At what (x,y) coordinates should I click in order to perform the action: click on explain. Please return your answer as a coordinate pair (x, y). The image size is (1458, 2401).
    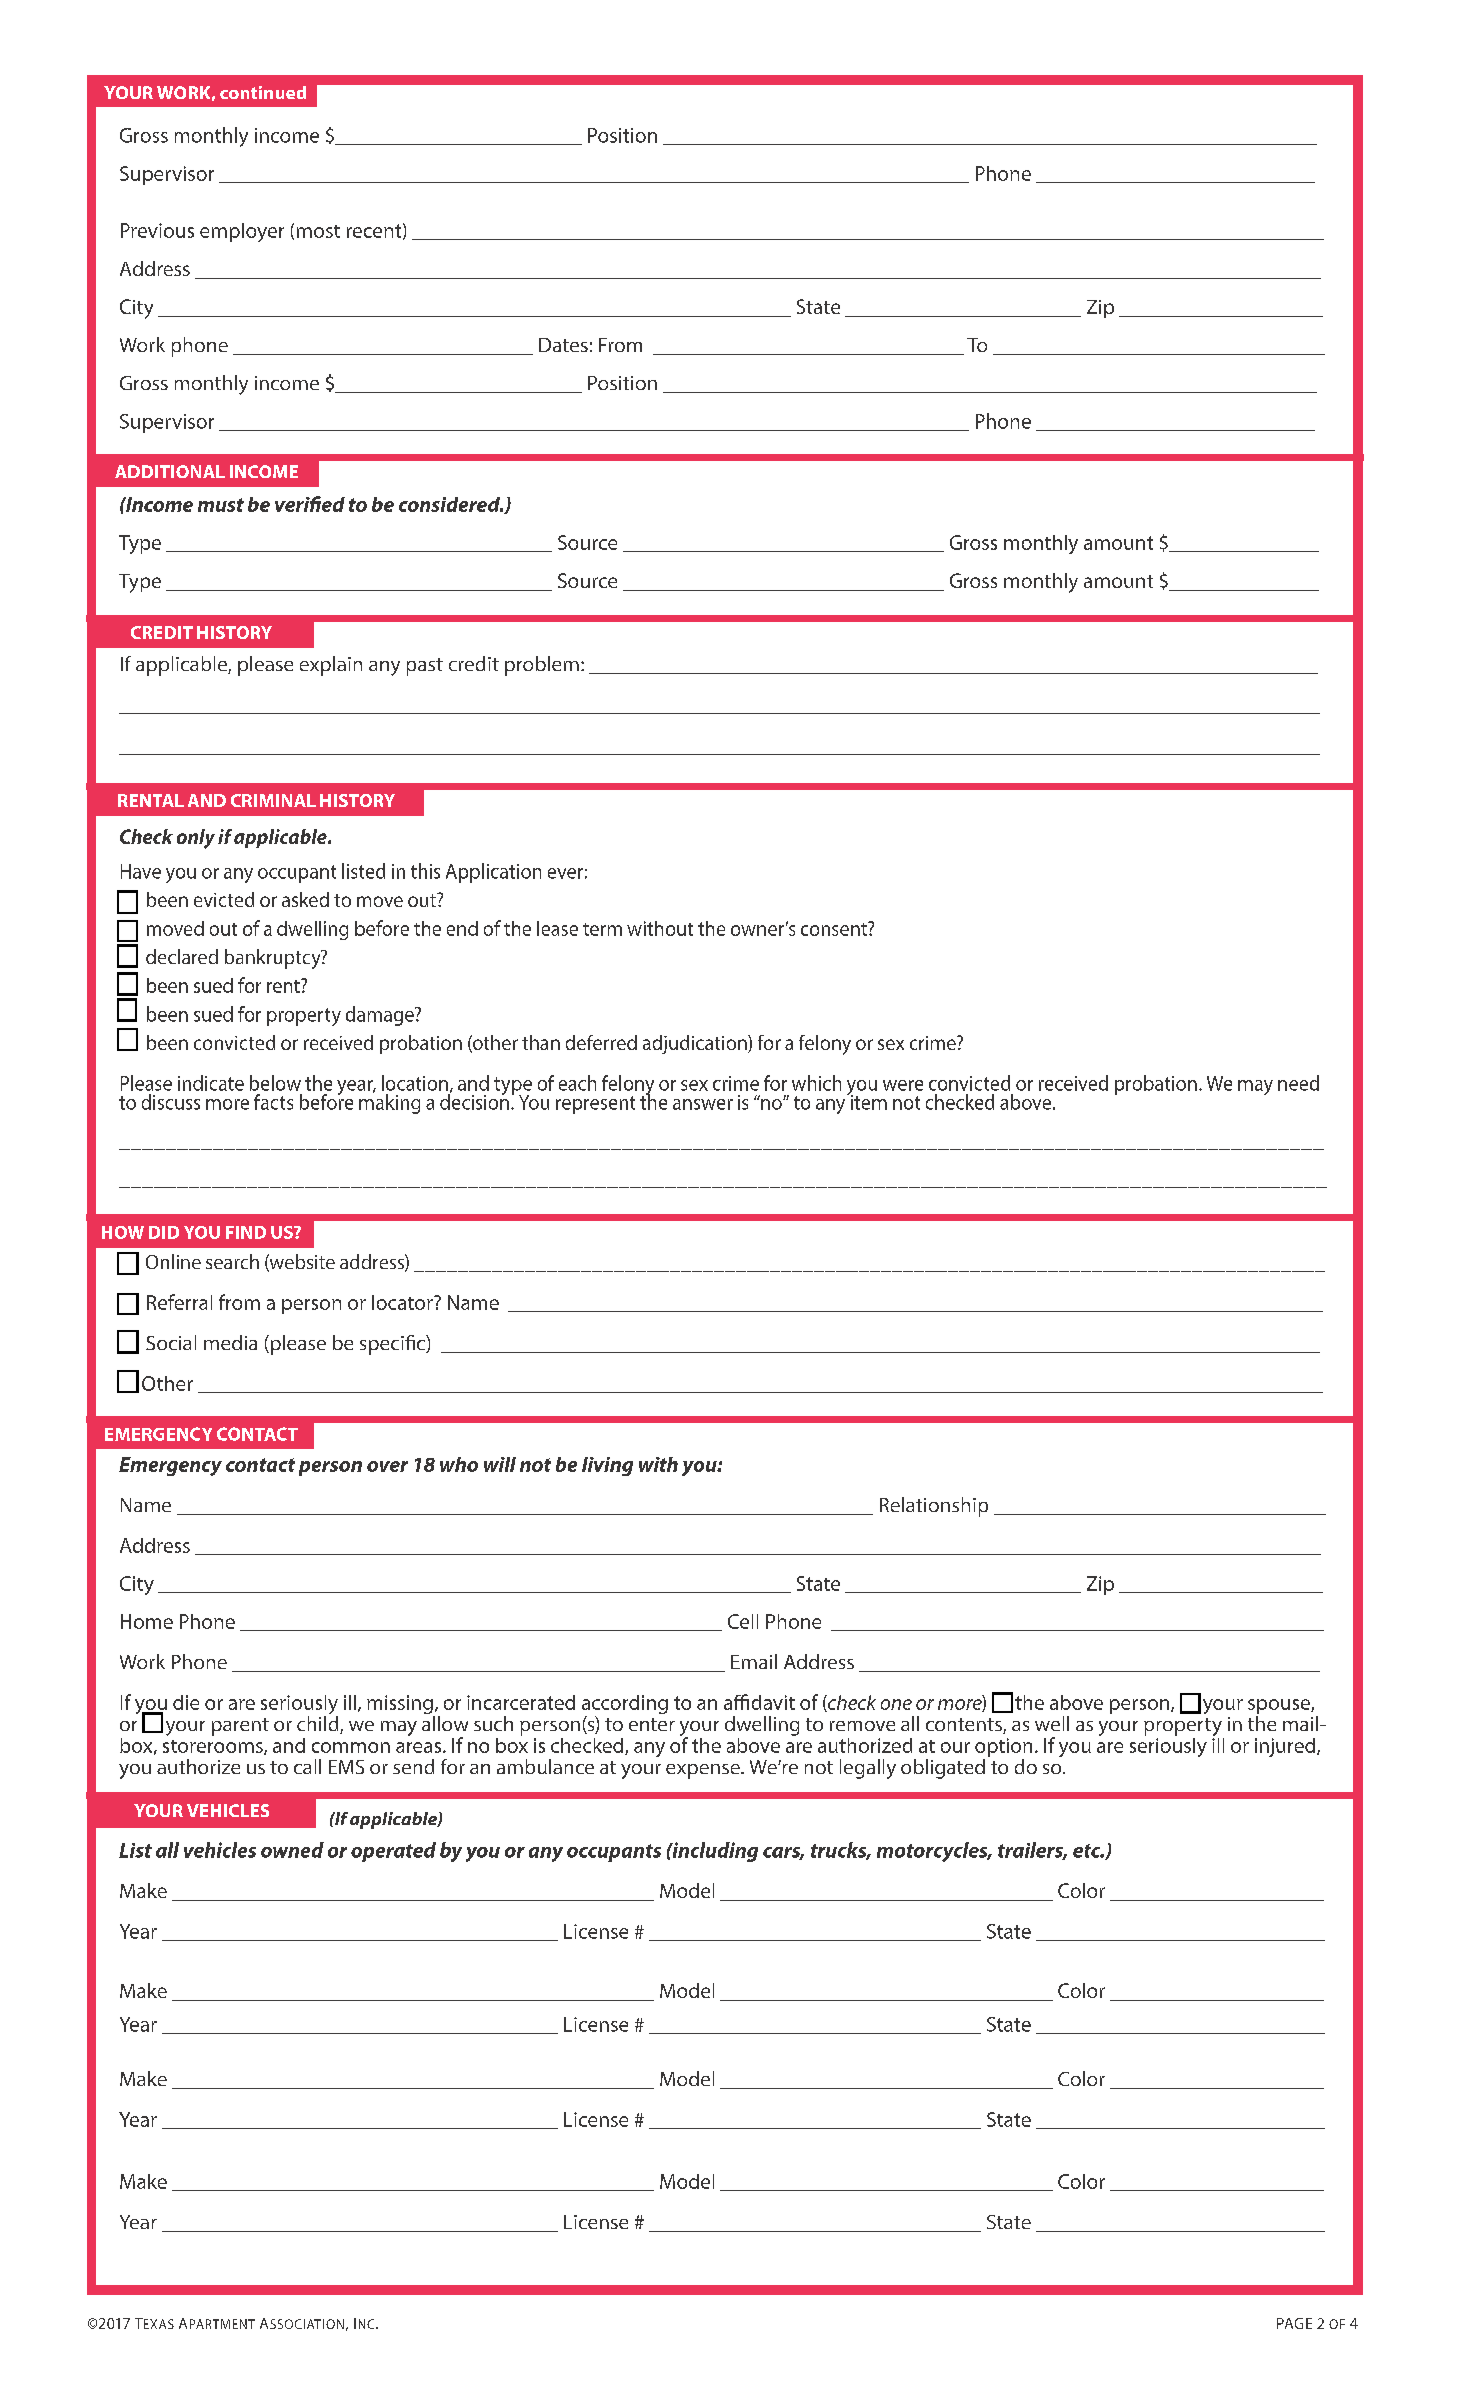
    Looking at the image, I should click on (331, 666).
